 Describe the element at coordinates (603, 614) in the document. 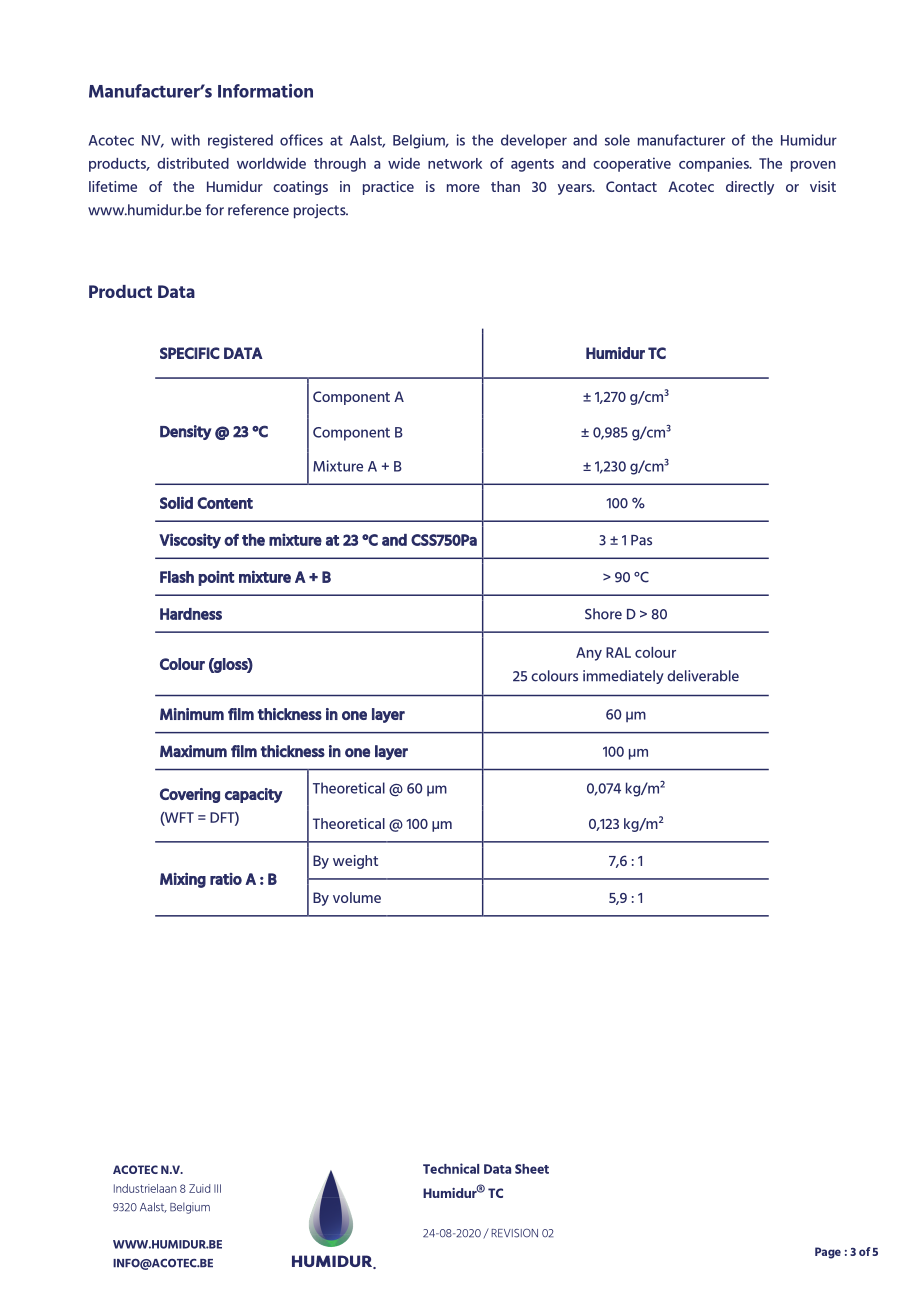

I see `Shore` at that location.
